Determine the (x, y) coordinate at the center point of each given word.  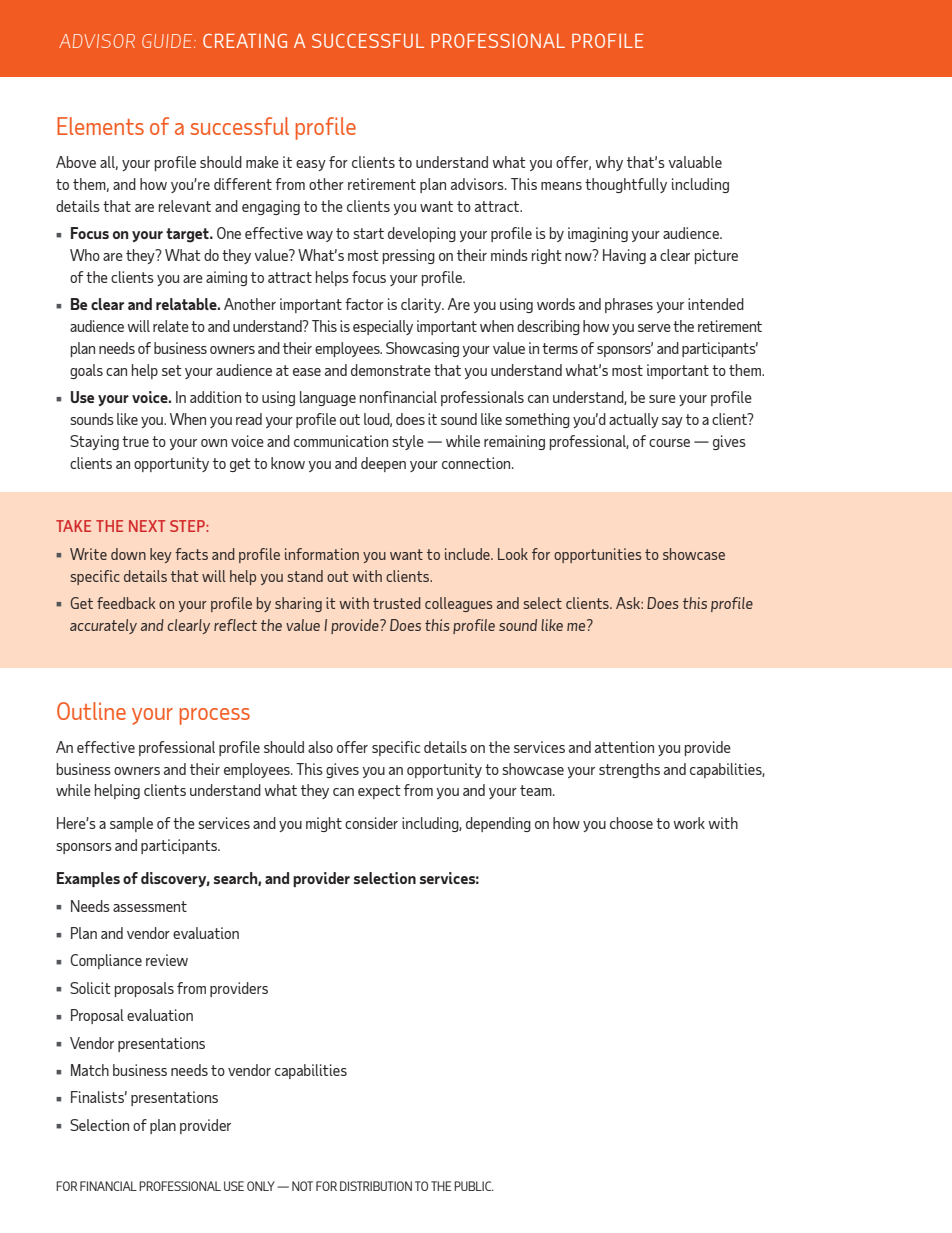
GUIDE (168, 41)
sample (131, 824)
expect (379, 792)
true (135, 441)
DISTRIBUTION (376, 1186)
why (609, 163)
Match (90, 1070)
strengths (629, 770)
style (408, 442)
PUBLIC (474, 1186)
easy (311, 165)
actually (634, 420)
